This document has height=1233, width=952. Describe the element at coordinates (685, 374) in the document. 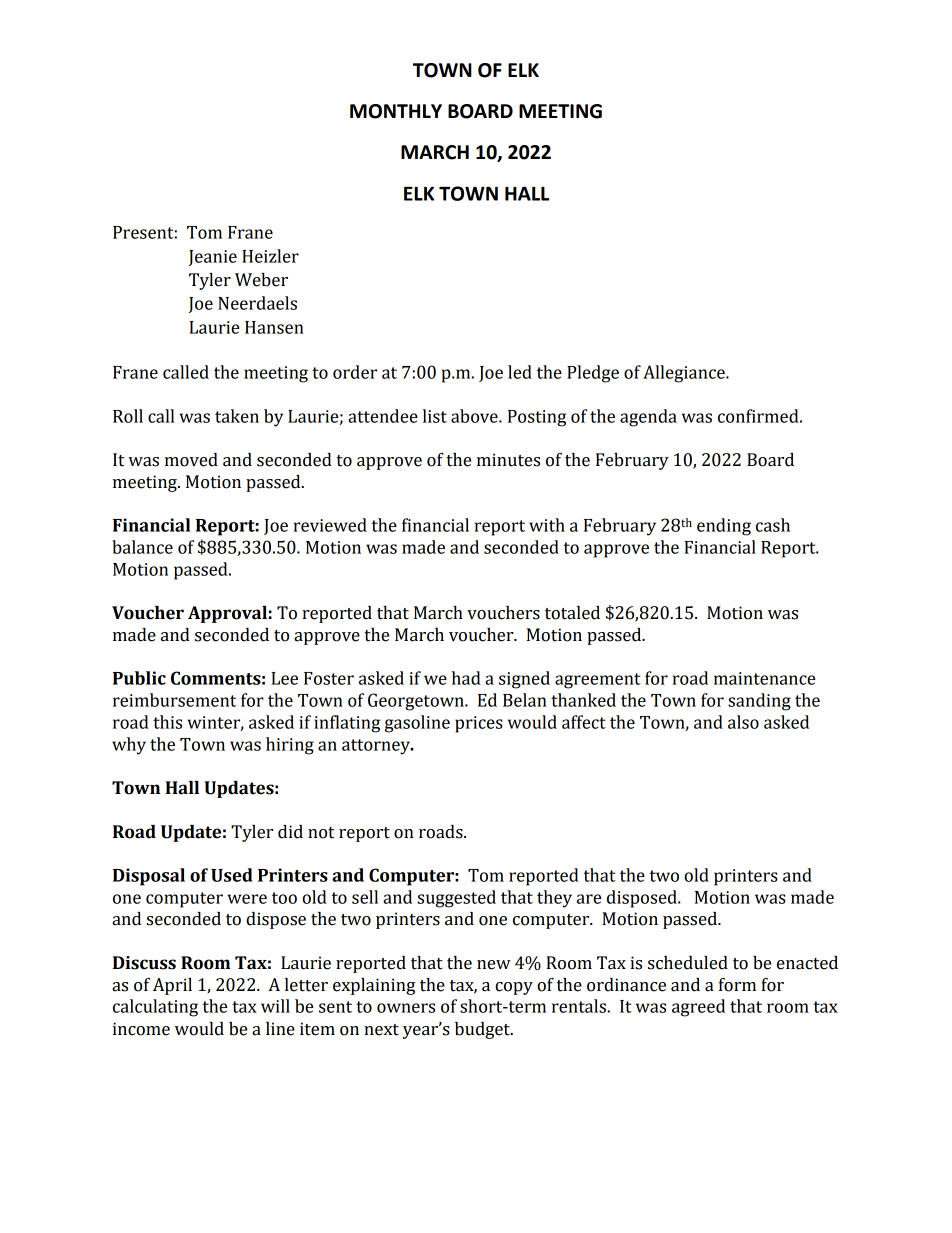

I see `Allegiance` at that location.
